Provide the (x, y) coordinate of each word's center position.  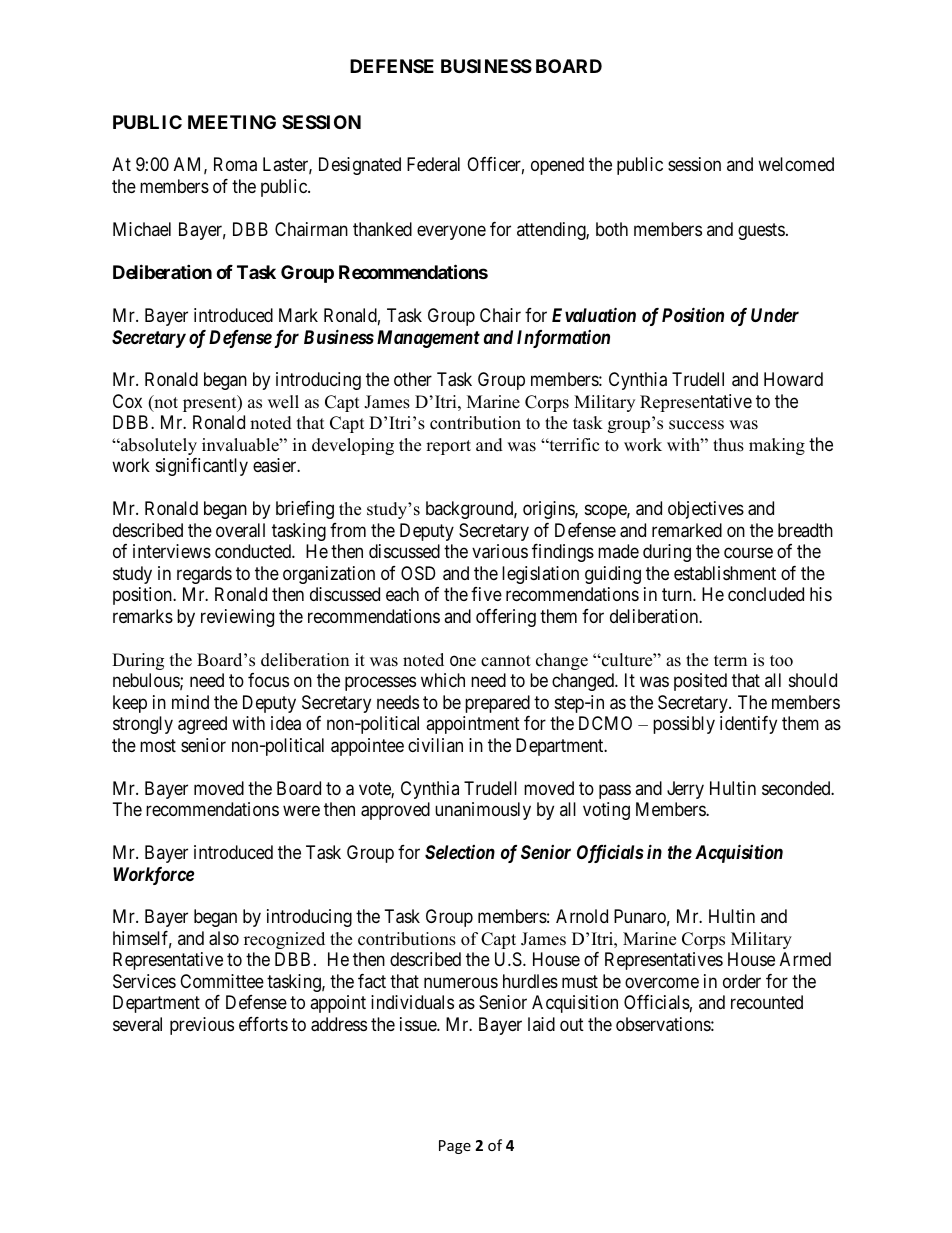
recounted (767, 1002)
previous (202, 1026)
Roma (235, 164)
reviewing (237, 618)
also (224, 938)
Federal (433, 164)
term (730, 661)
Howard (793, 379)
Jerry (685, 790)
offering (506, 618)
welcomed (796, 164)
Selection (460, 852)
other (413, 379)
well (283, 402)
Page (455, 1147)
